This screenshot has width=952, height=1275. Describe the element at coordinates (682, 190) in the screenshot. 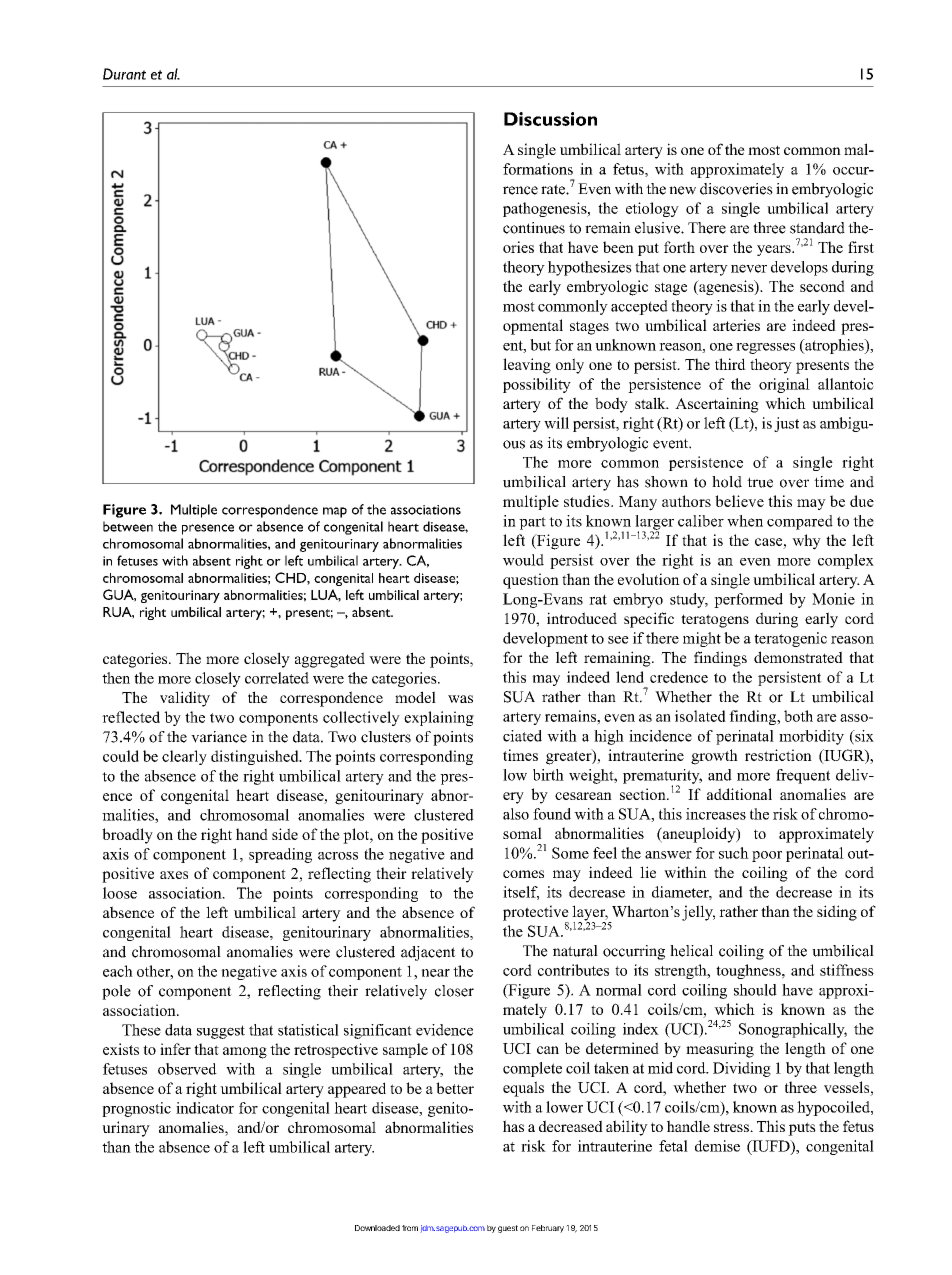

I see `new` at that location.
